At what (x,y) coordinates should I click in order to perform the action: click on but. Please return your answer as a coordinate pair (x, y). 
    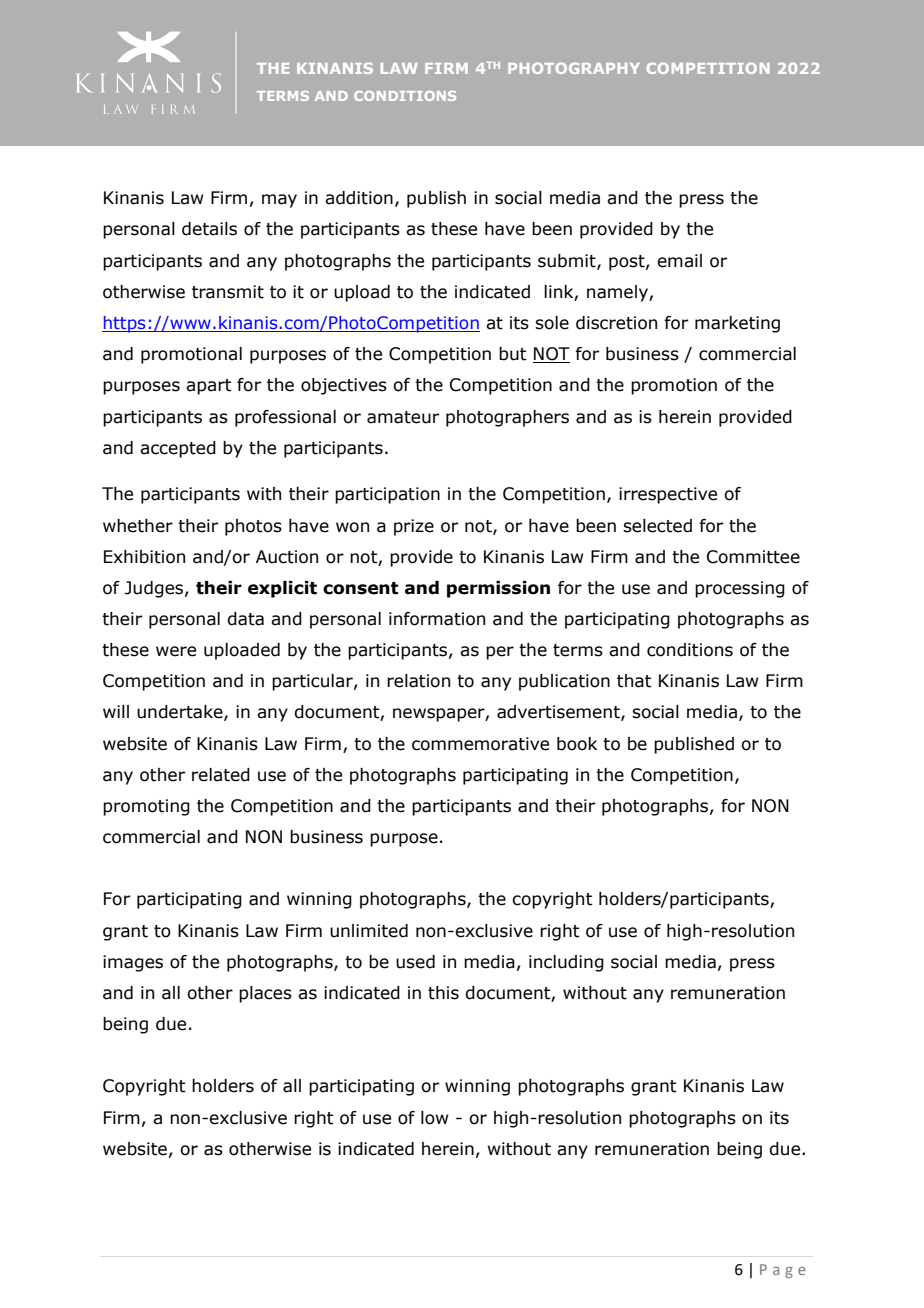
    Looking at the image, I should click on (513, 354).
